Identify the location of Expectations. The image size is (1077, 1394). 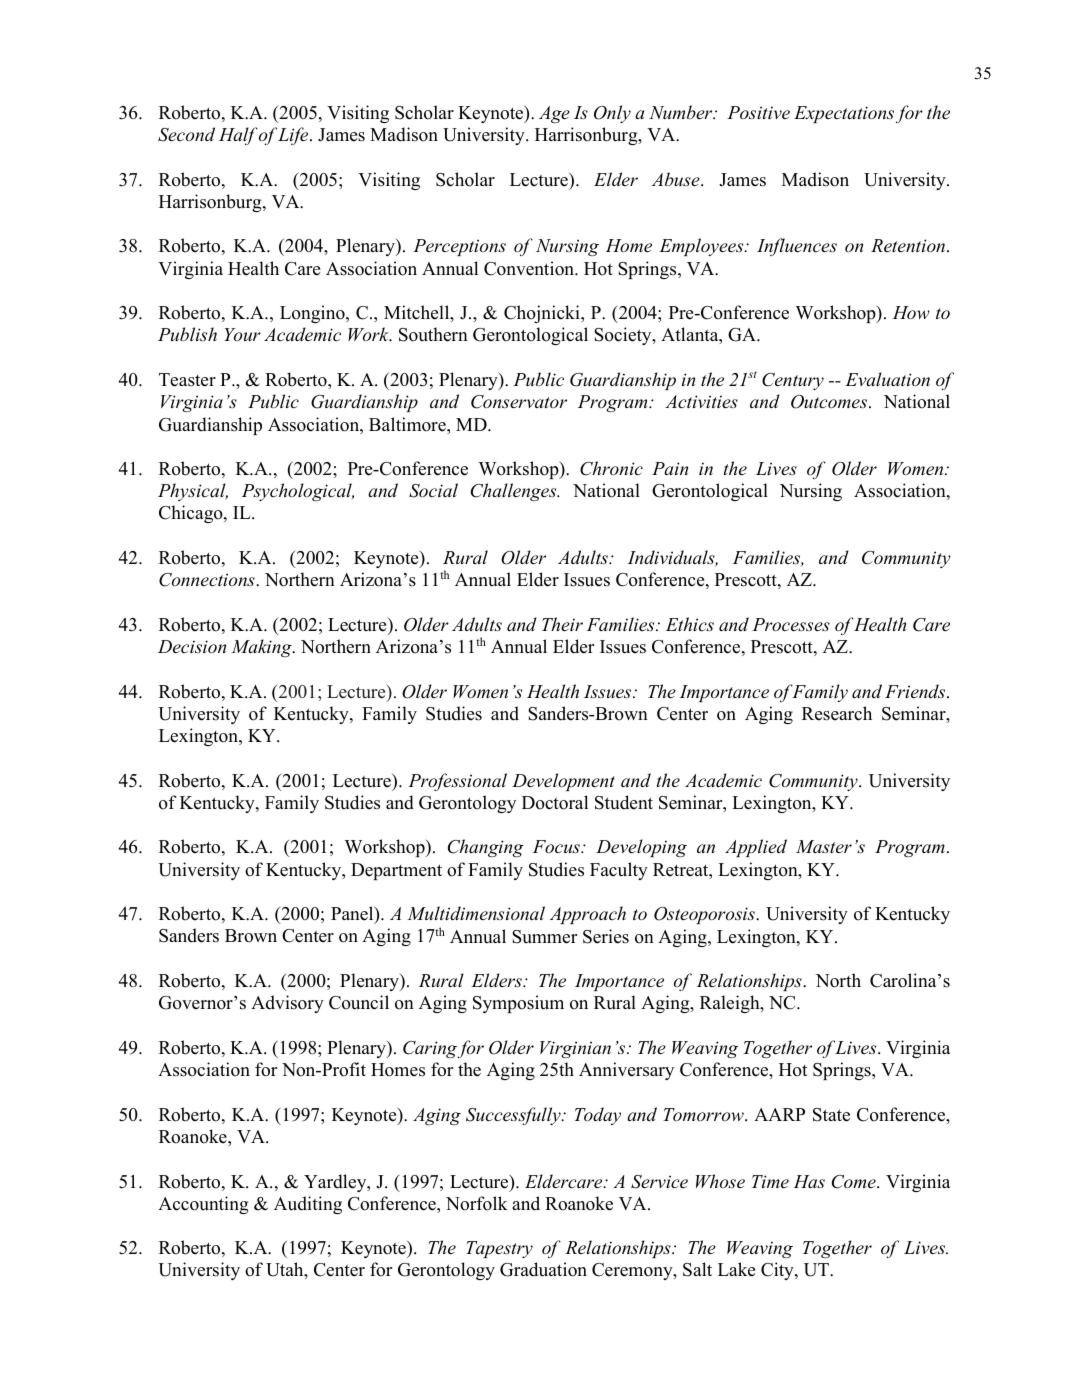
(844, 114).
